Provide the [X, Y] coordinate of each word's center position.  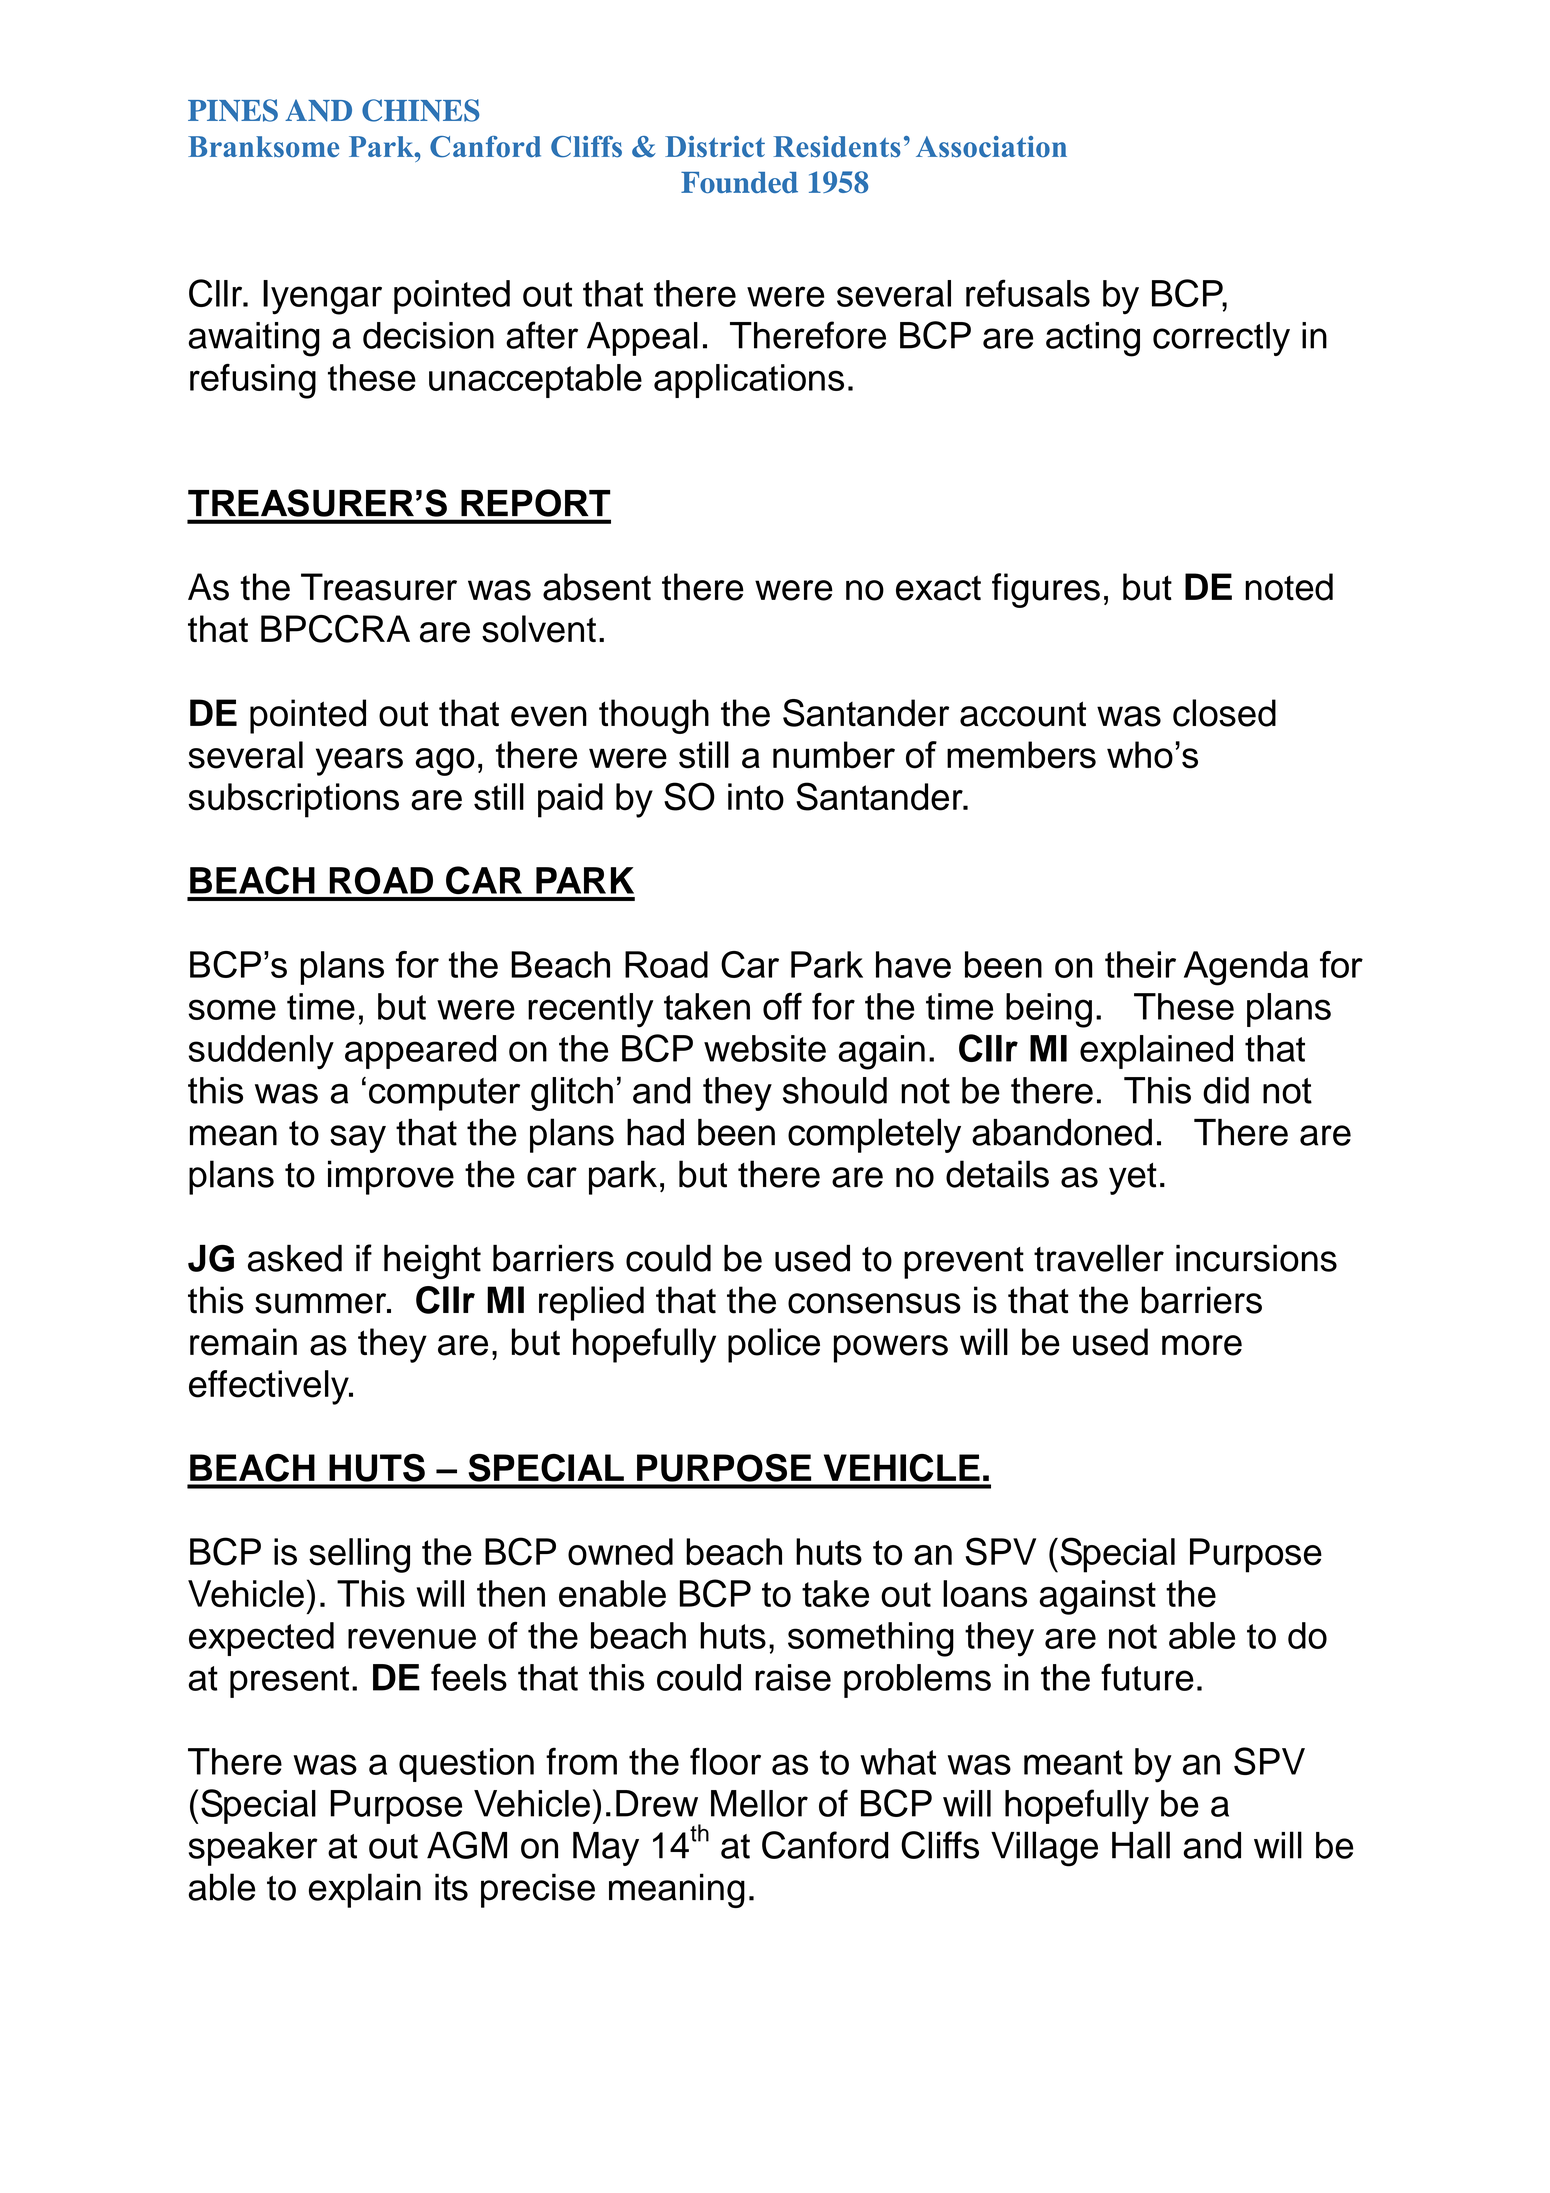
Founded [739, 183]
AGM [467, 1845]
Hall [1141, 1845]
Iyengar [322, 297]
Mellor [759, 1803]
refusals [1028, 293]
